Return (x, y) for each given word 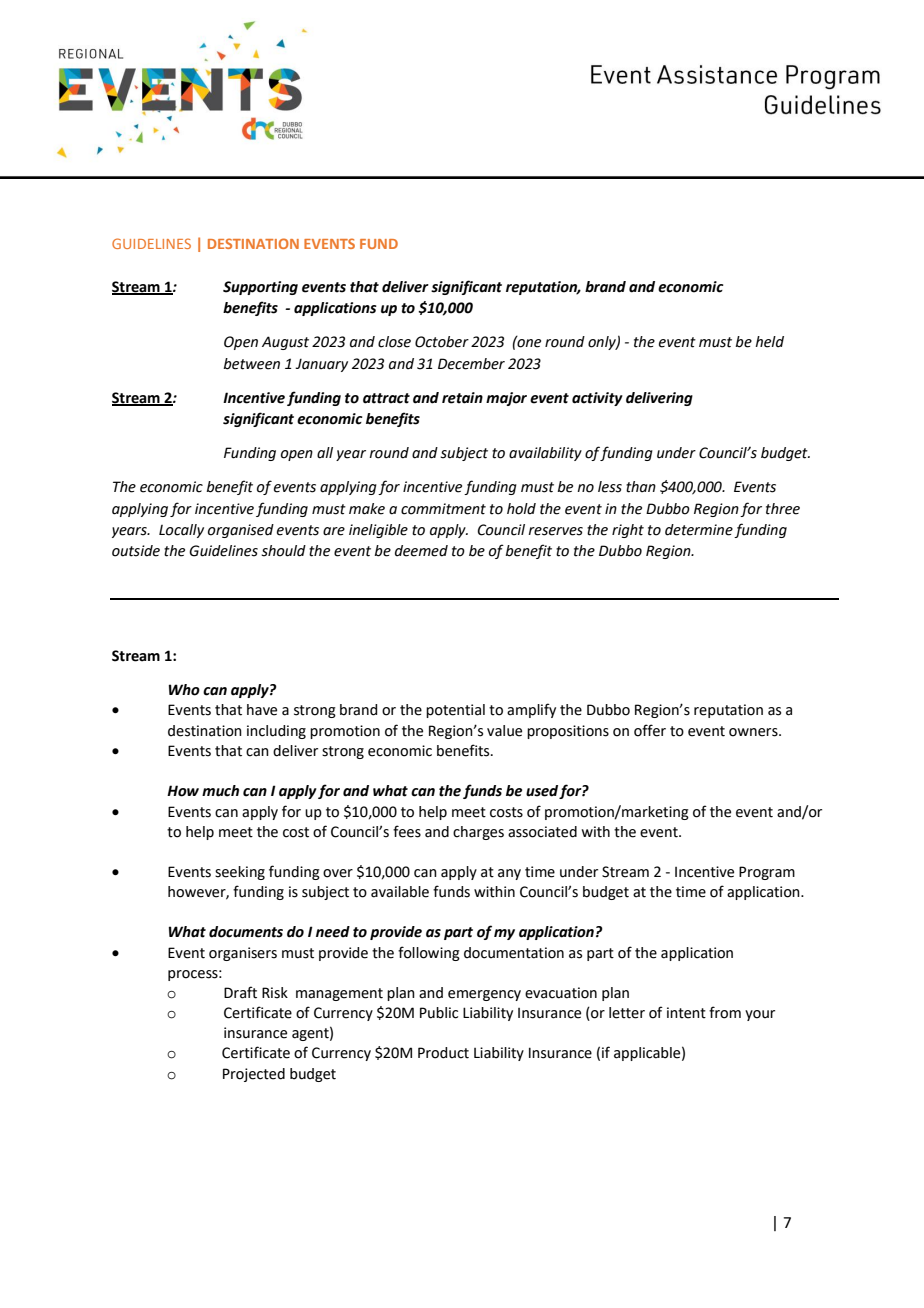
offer (650, 730)
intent (686, 1013)
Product (443, 1053)
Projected (254, 1075)
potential (455, 711)
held (769, 342)
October (442, 342)
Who (184, 690)
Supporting (260, 288)
